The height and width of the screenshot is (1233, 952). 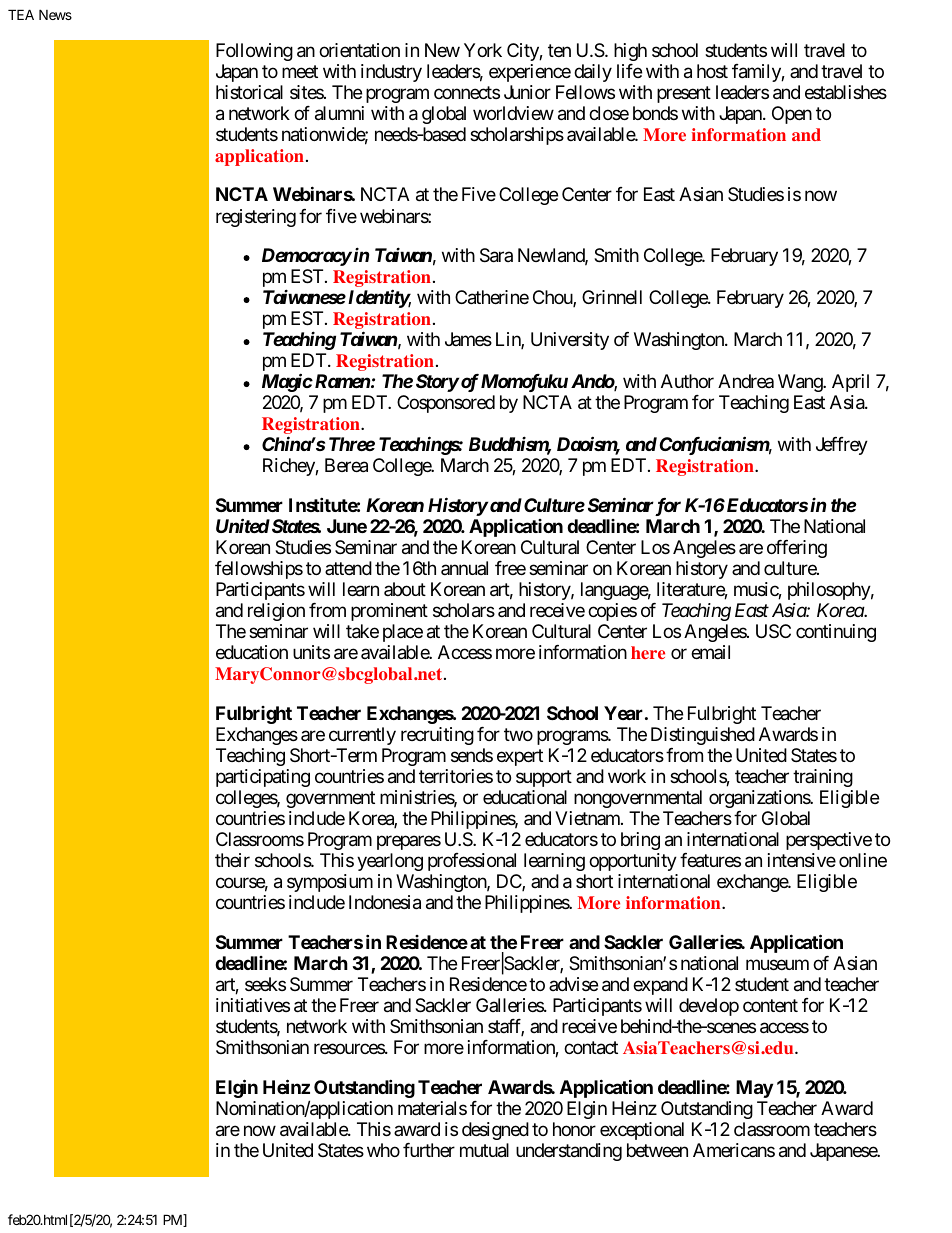 I want to click on who, so click(x=383, y=1150).
